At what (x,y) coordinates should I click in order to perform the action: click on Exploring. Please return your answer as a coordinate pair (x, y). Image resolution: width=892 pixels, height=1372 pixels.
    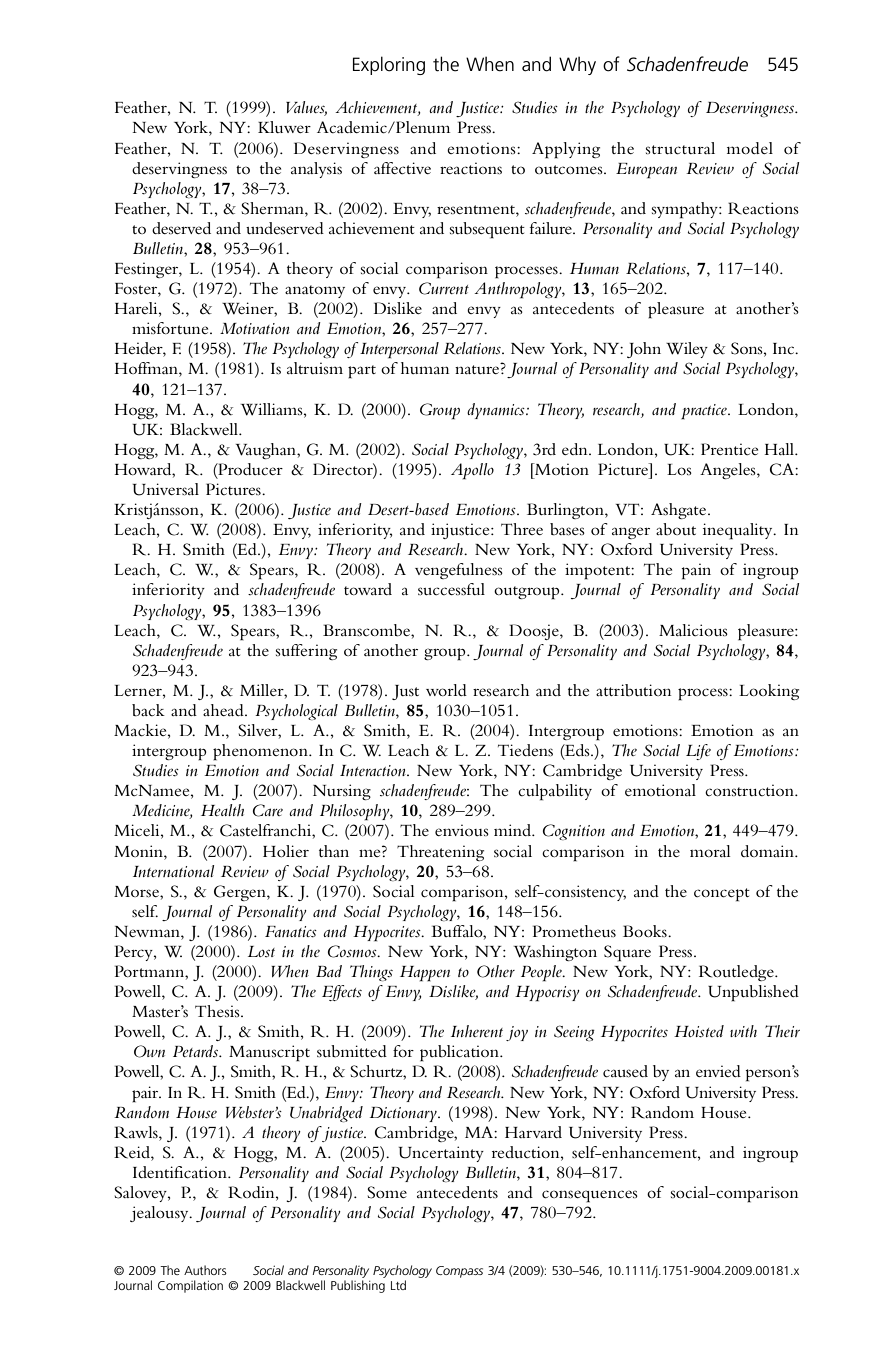
    Looking at the image, I should click on (389, 65).
